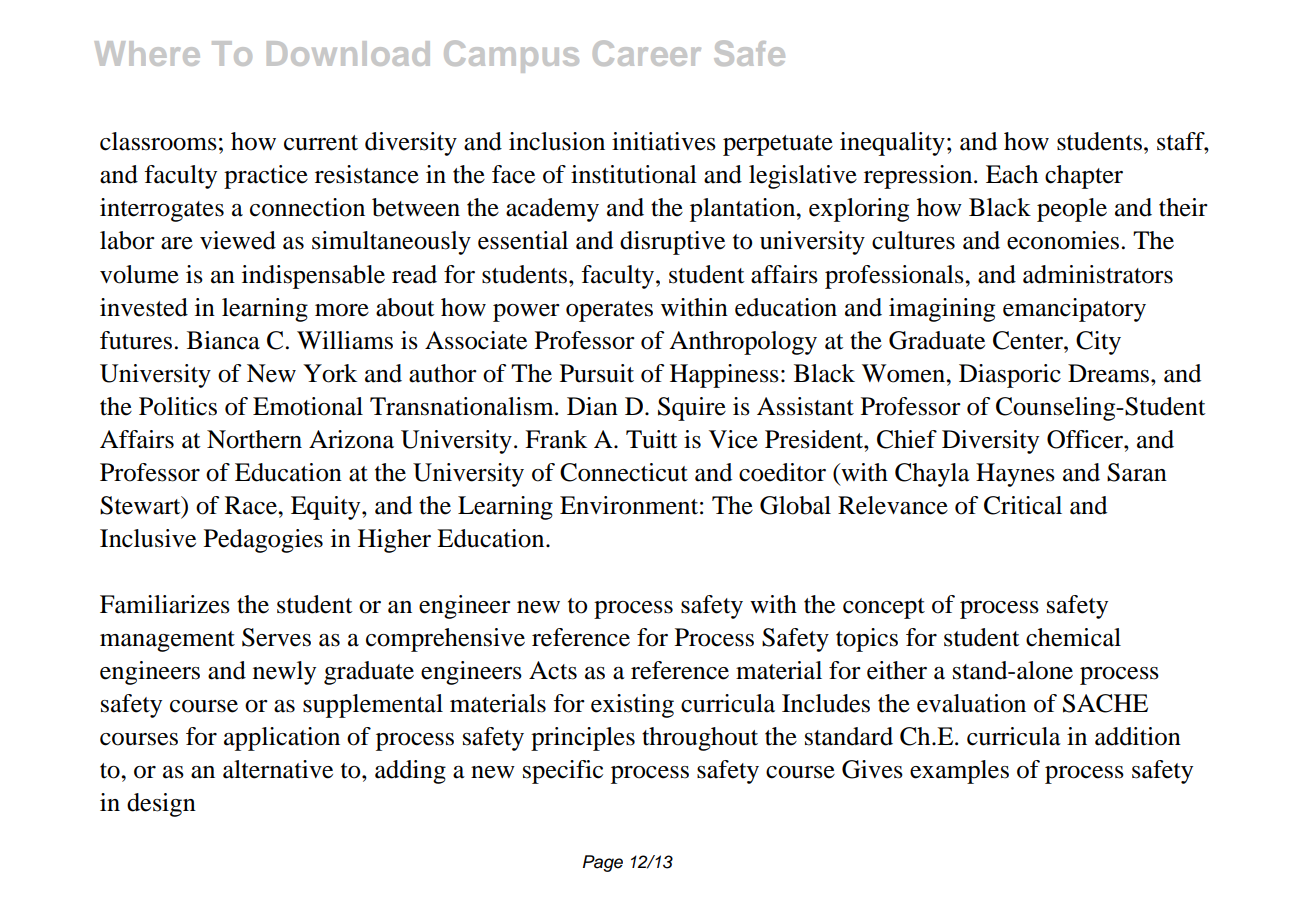  Describe the element at coordinates (647, 53) in the document. I see `Career` at that location.
